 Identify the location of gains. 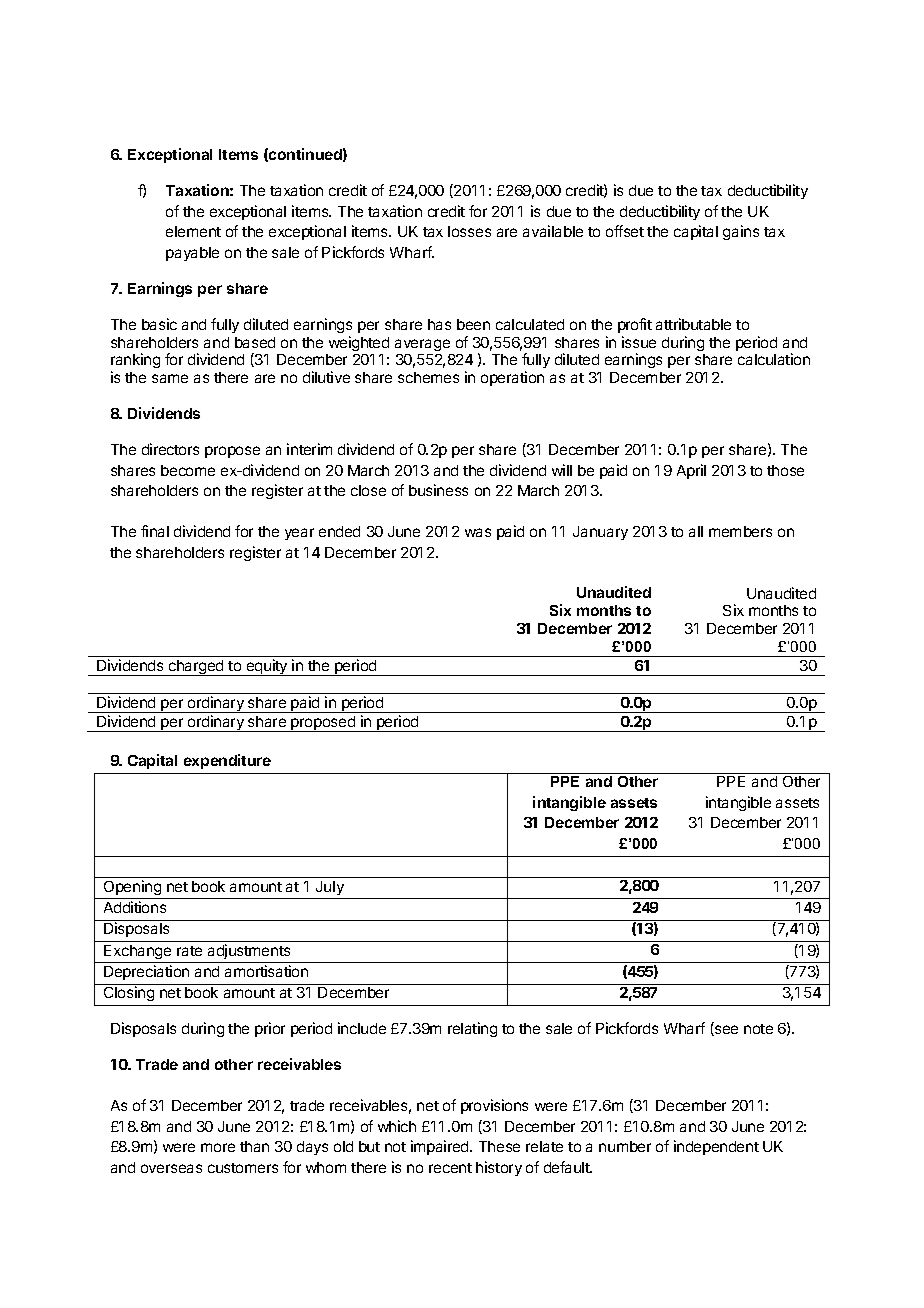
(741, 232).
